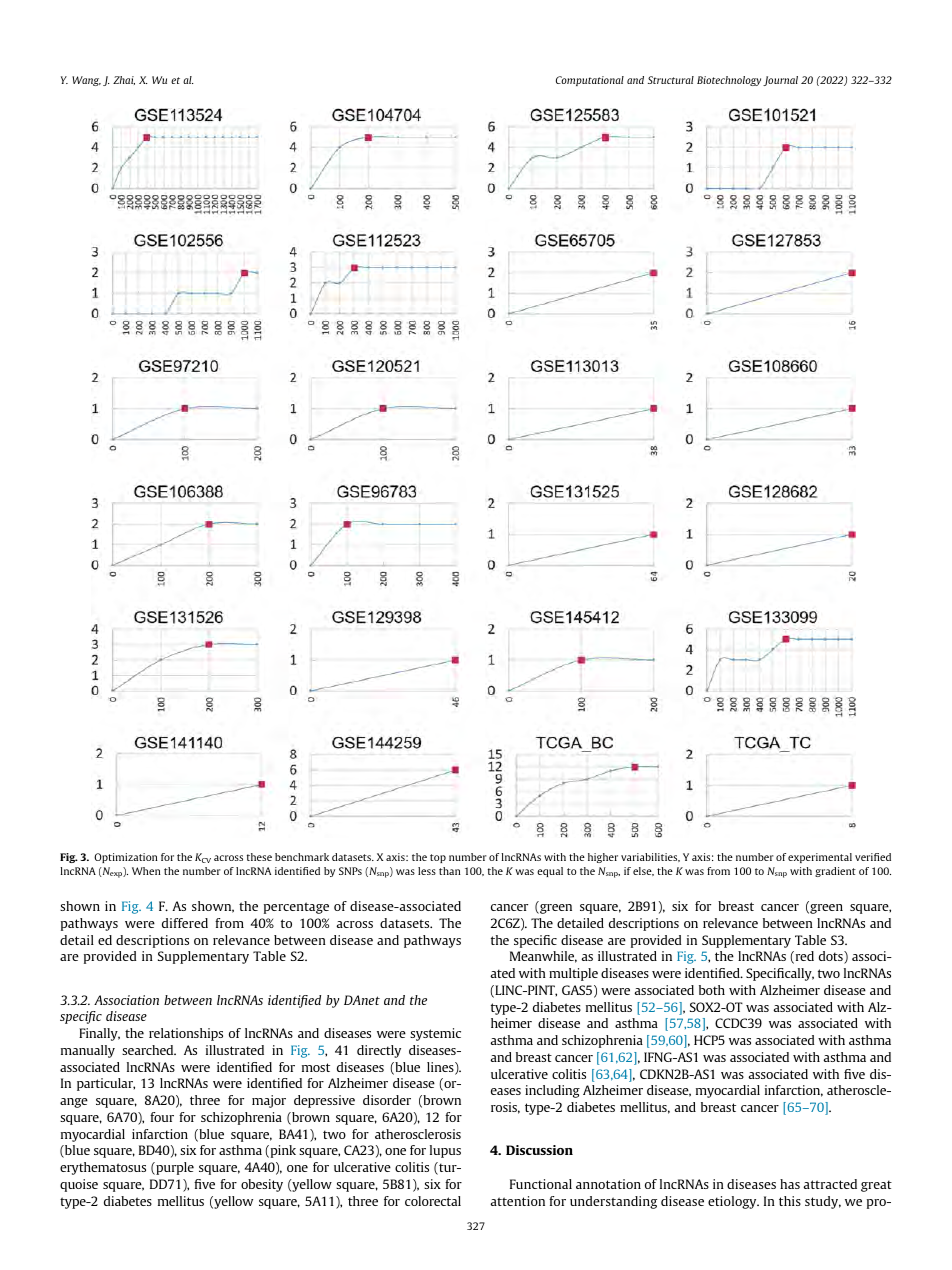 Image resolution: width=952 pixels, height=1270 pixels. What do you see at coordinates (438, 858) in the screenshot?
I see `top` at bounding box center [438, 858].
